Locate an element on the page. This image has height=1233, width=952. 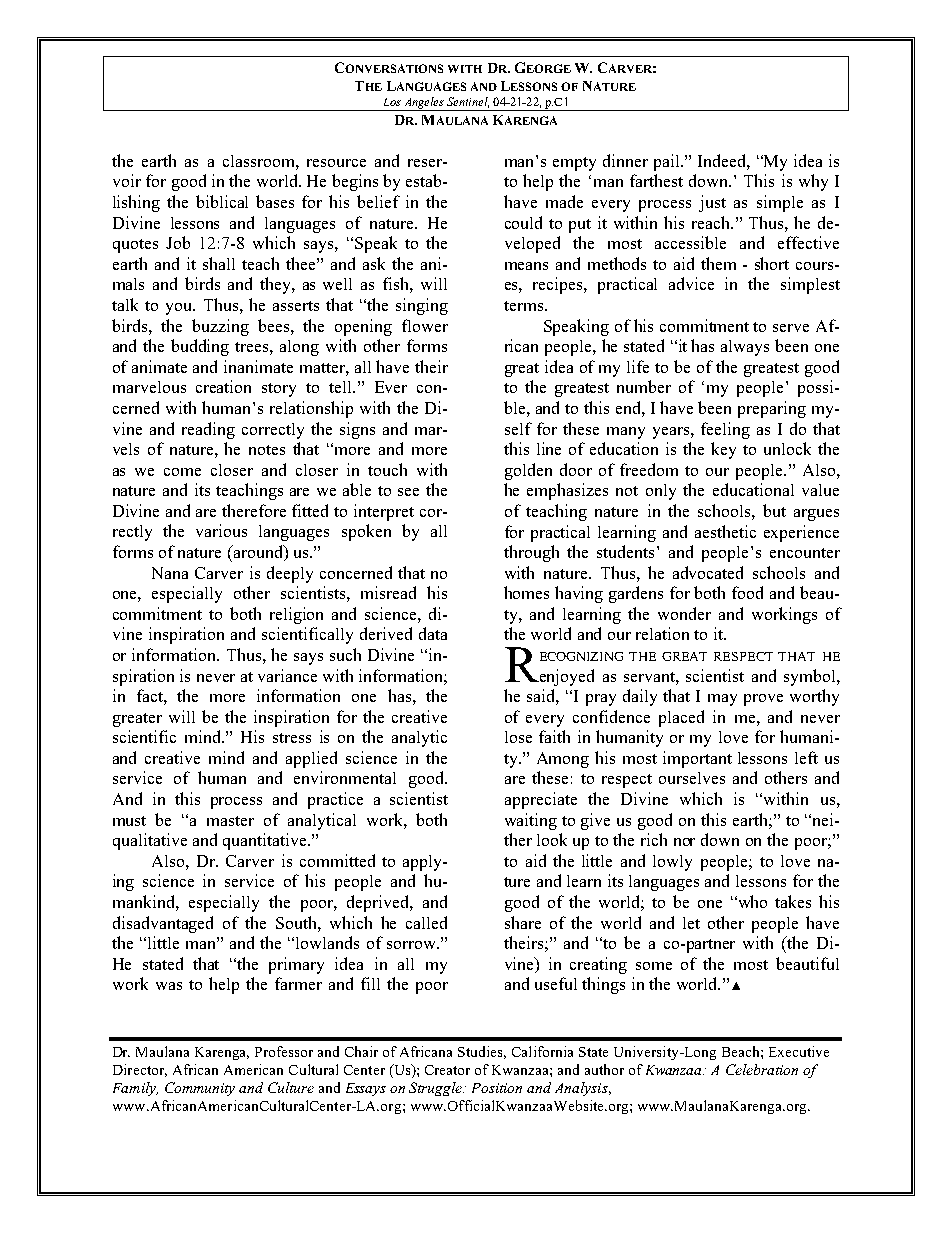
reading is located at coordinates (208, 430).
